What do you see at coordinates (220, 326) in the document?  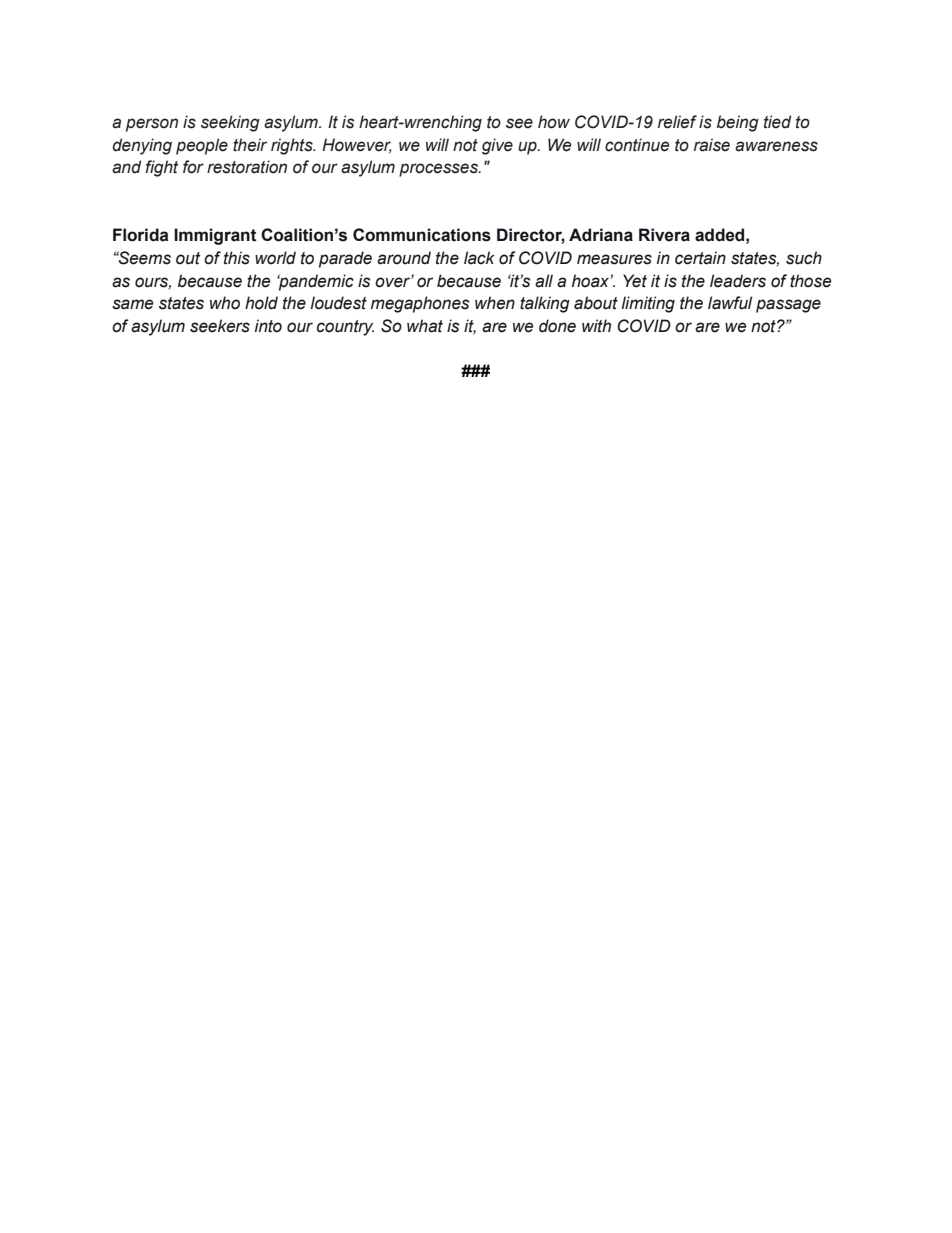 I see `seekers` at bounding box center [220, 326].
